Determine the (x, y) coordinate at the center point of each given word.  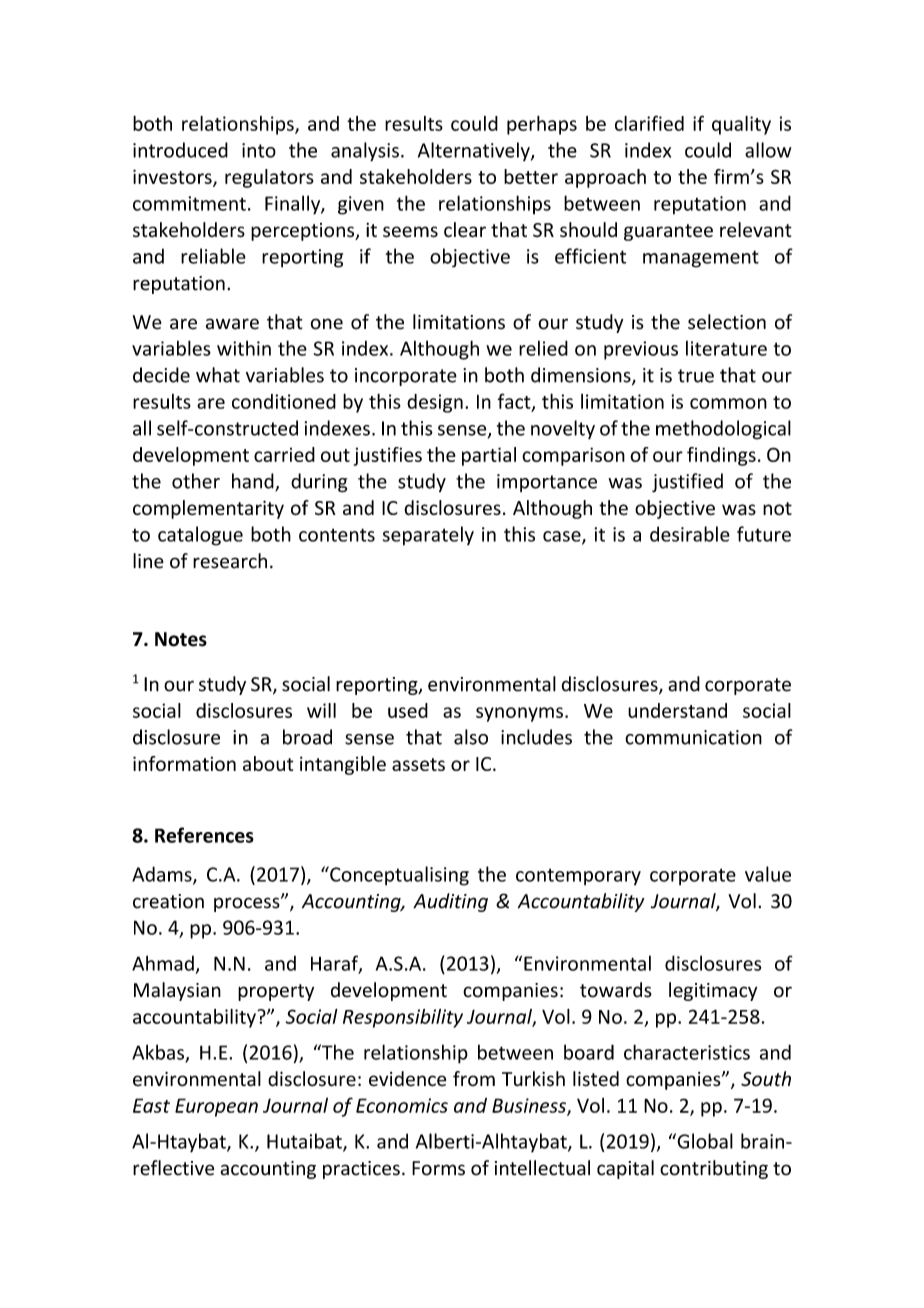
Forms (438, 1168)
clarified (649, 123)
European (216, 1107)
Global (704, 1141)
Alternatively (475, 151)
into (259, 150)
